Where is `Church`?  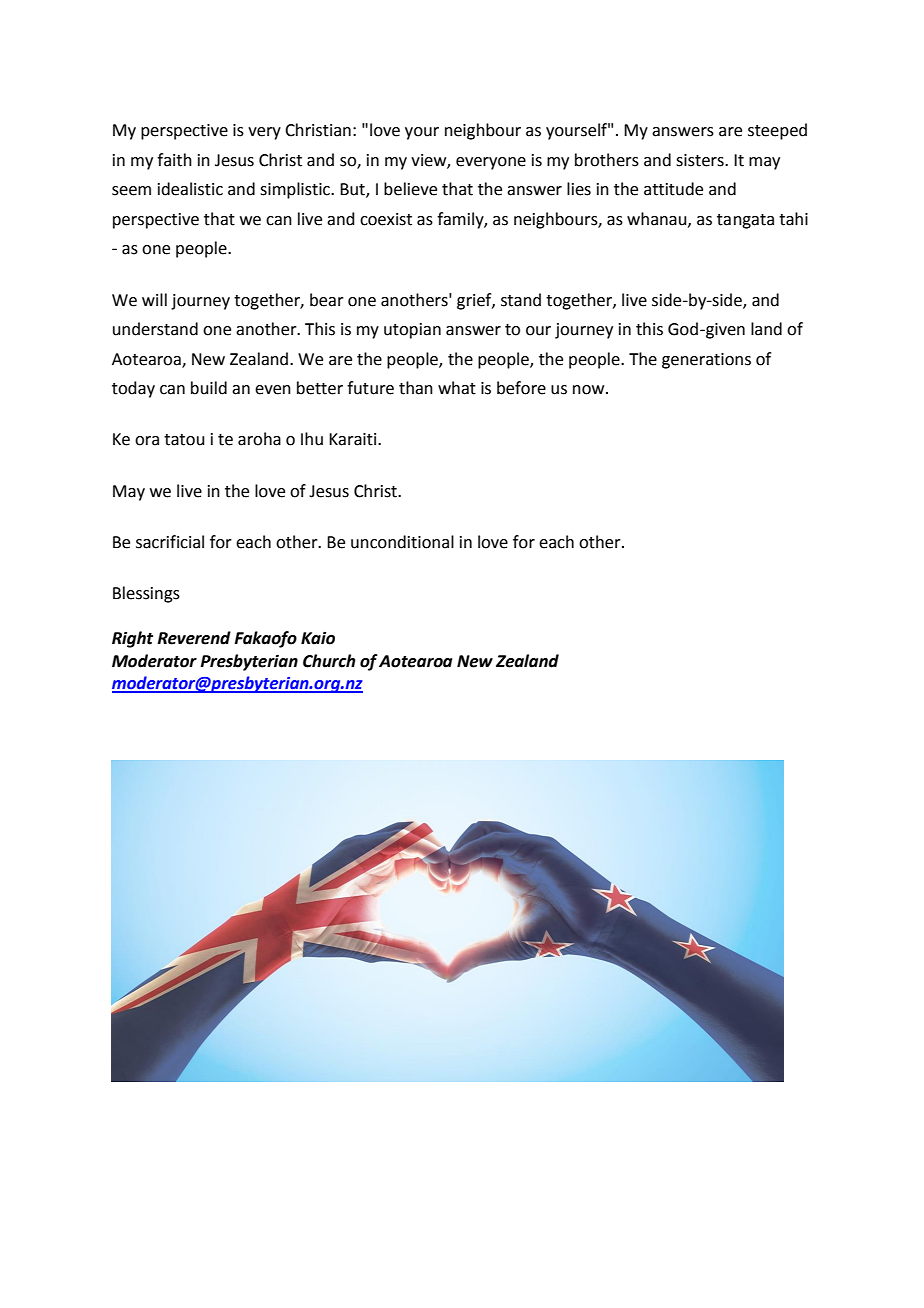 Church is located at coordinates (329, 661).
